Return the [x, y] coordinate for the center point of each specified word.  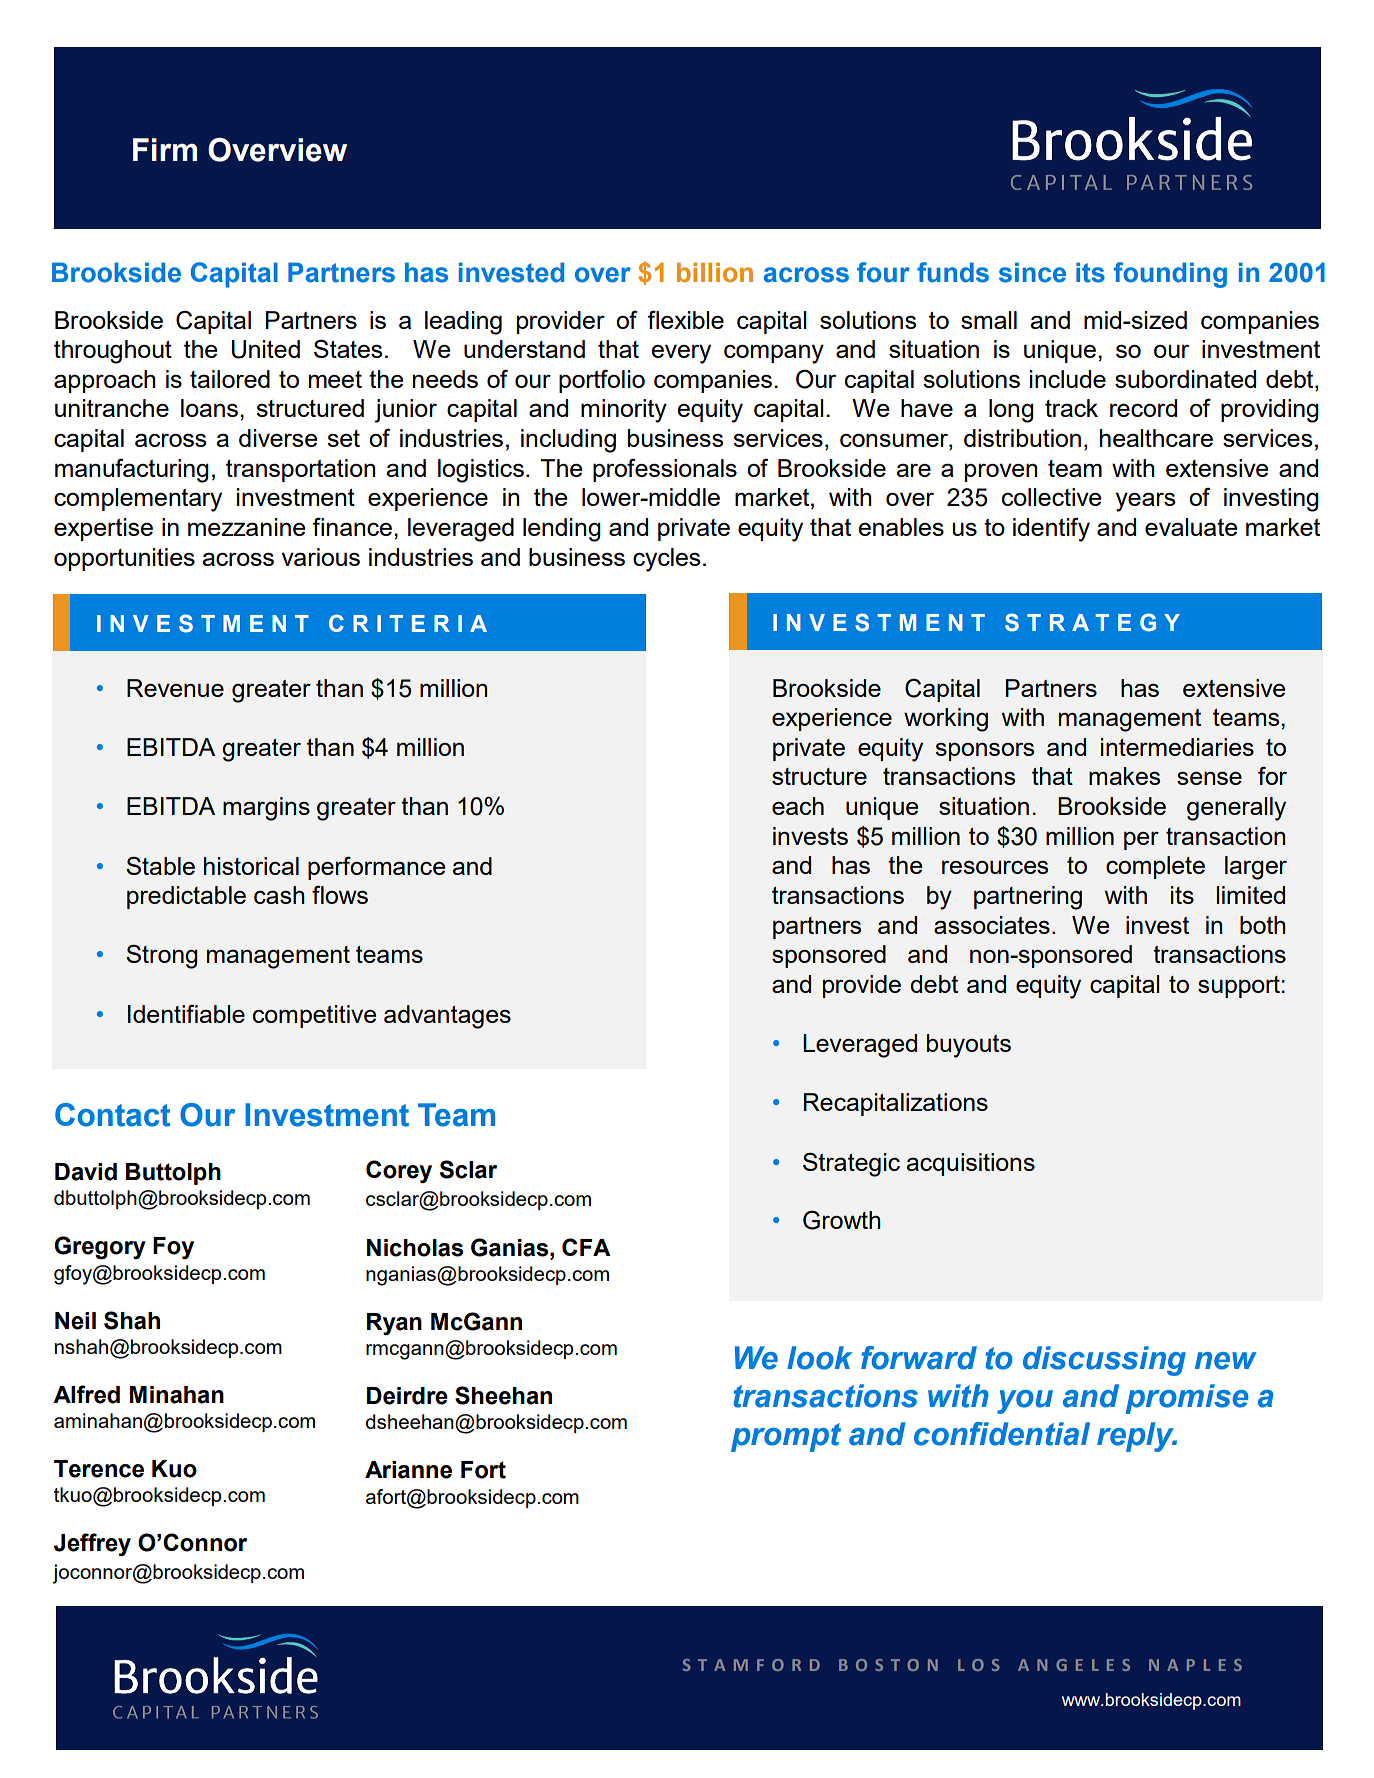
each [798, 806]
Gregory [100, 1248]
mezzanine [246, 527]
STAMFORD [751, 1665]
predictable [186, 897]
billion [715, 273]
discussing [1104, 1361]
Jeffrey [92, 1544]
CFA [586, 1247]
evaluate [1191, 527]
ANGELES [1074, 1665]
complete [1155, 867]
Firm [165, 149]
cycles [666, 560]
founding [1170, 275]
